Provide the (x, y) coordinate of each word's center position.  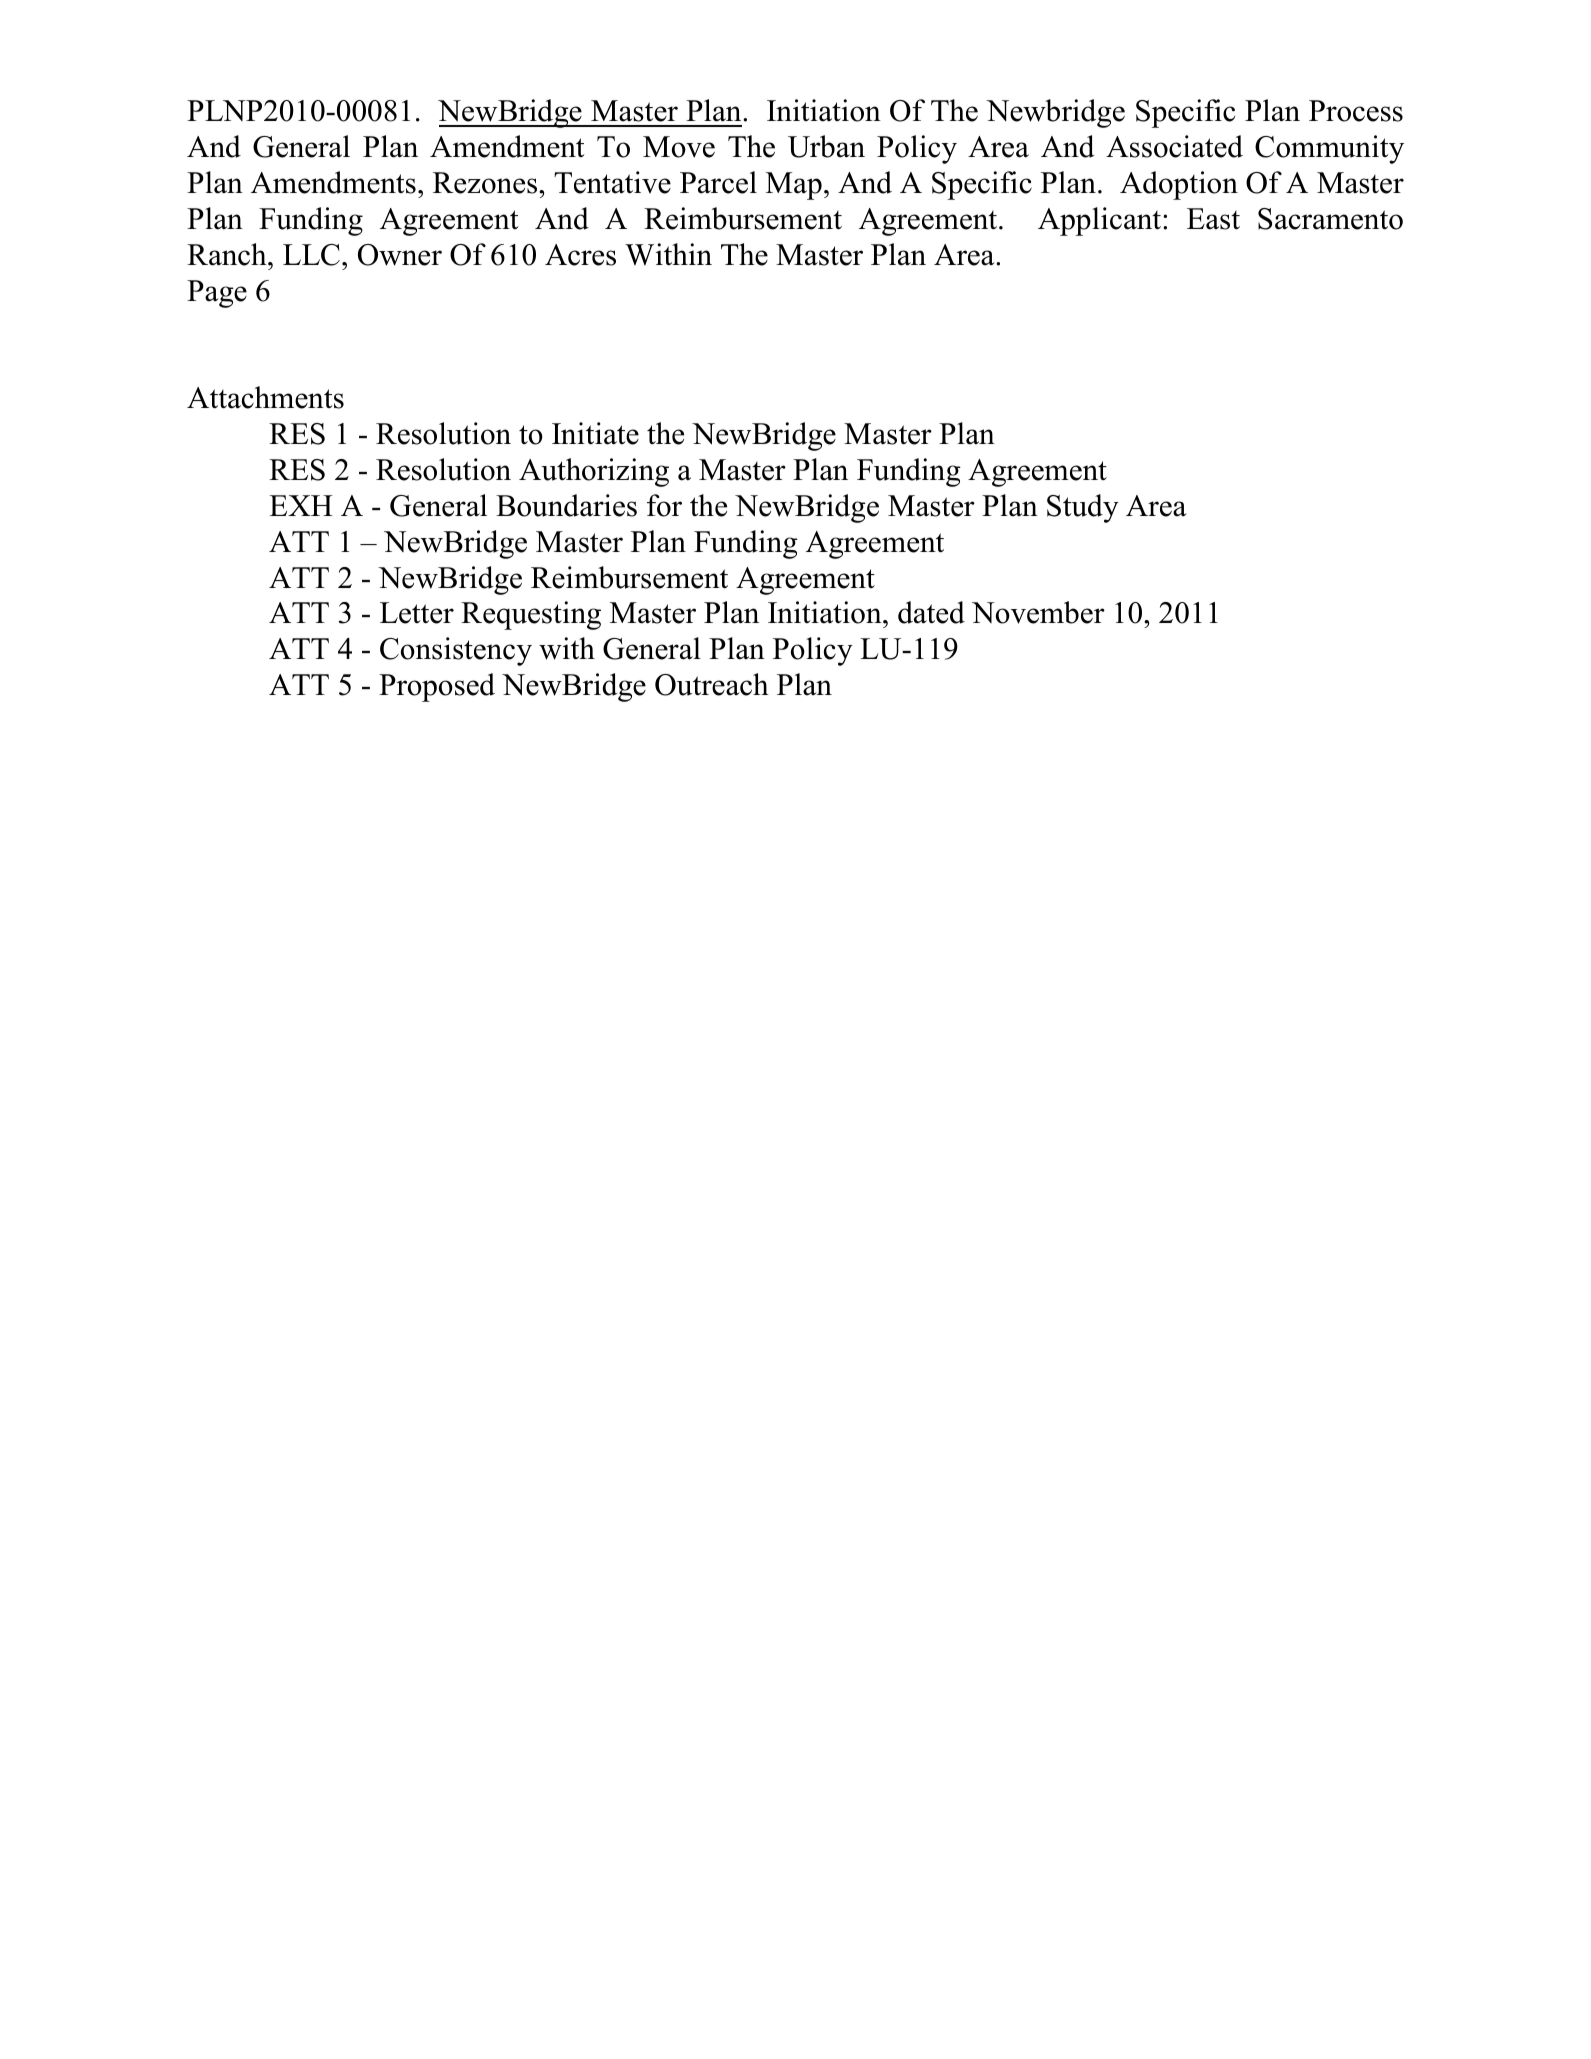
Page (217, 294)
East (1213, 219)
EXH (301, 505)
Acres (580, 255)
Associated (1174, 146)
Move (679, 147)
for (664, 505)
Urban (826, 146)
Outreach (712, 684)
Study (1083, 508)
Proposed (437, 687)
